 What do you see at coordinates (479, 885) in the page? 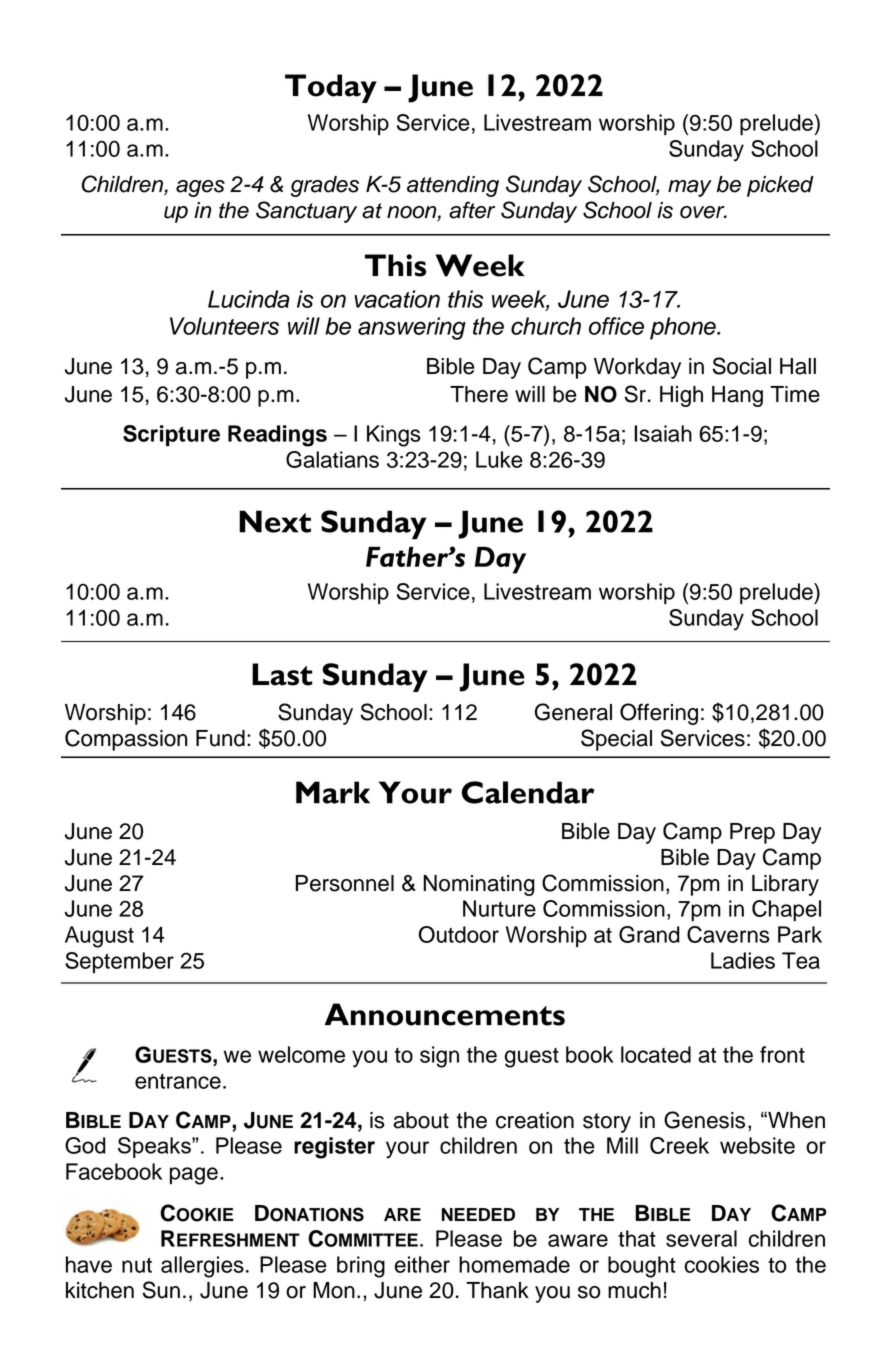
I see `Nominating` at bounding box center [479, 885].
